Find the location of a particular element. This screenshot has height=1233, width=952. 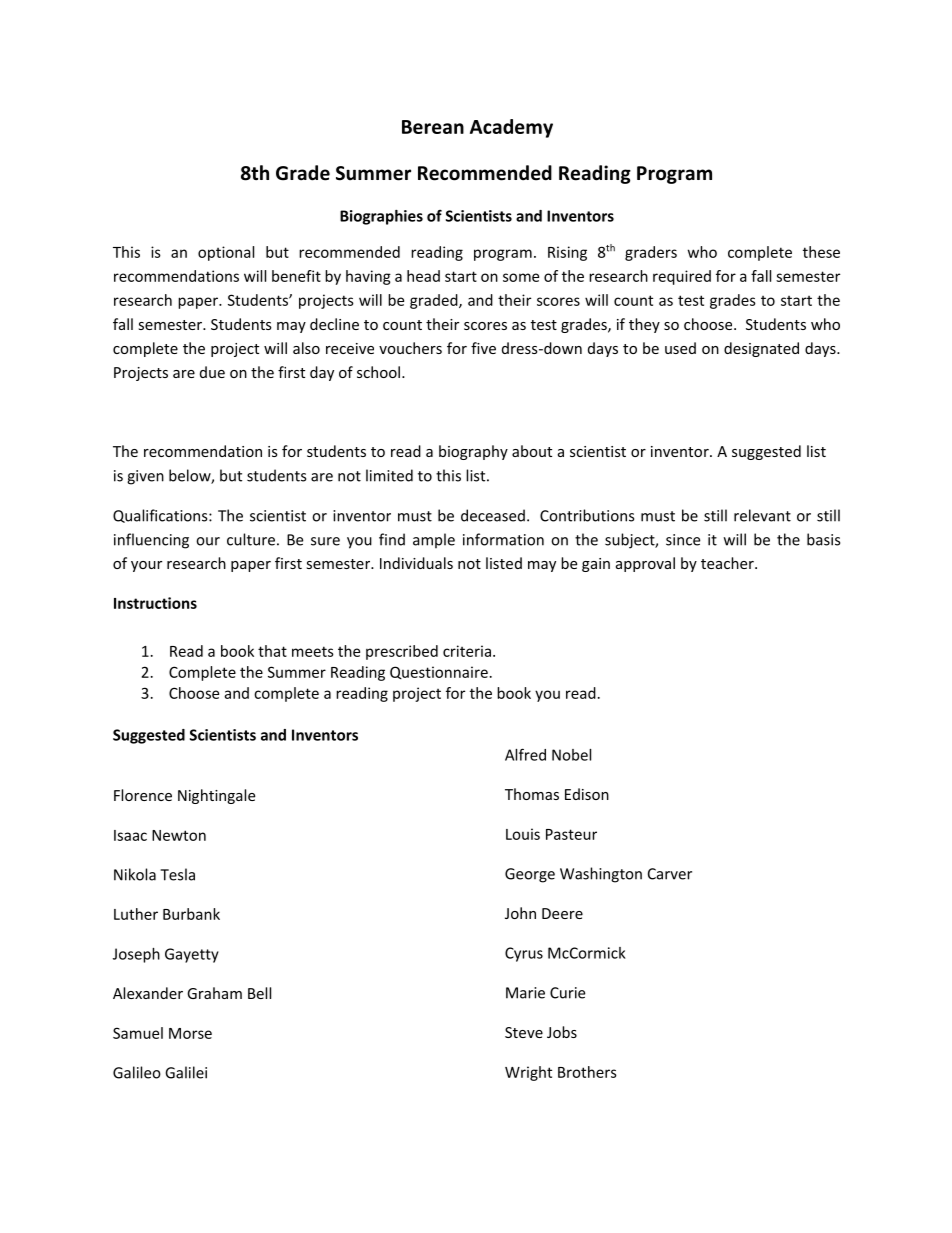

Instructions is located at coordinates (155, 603).
